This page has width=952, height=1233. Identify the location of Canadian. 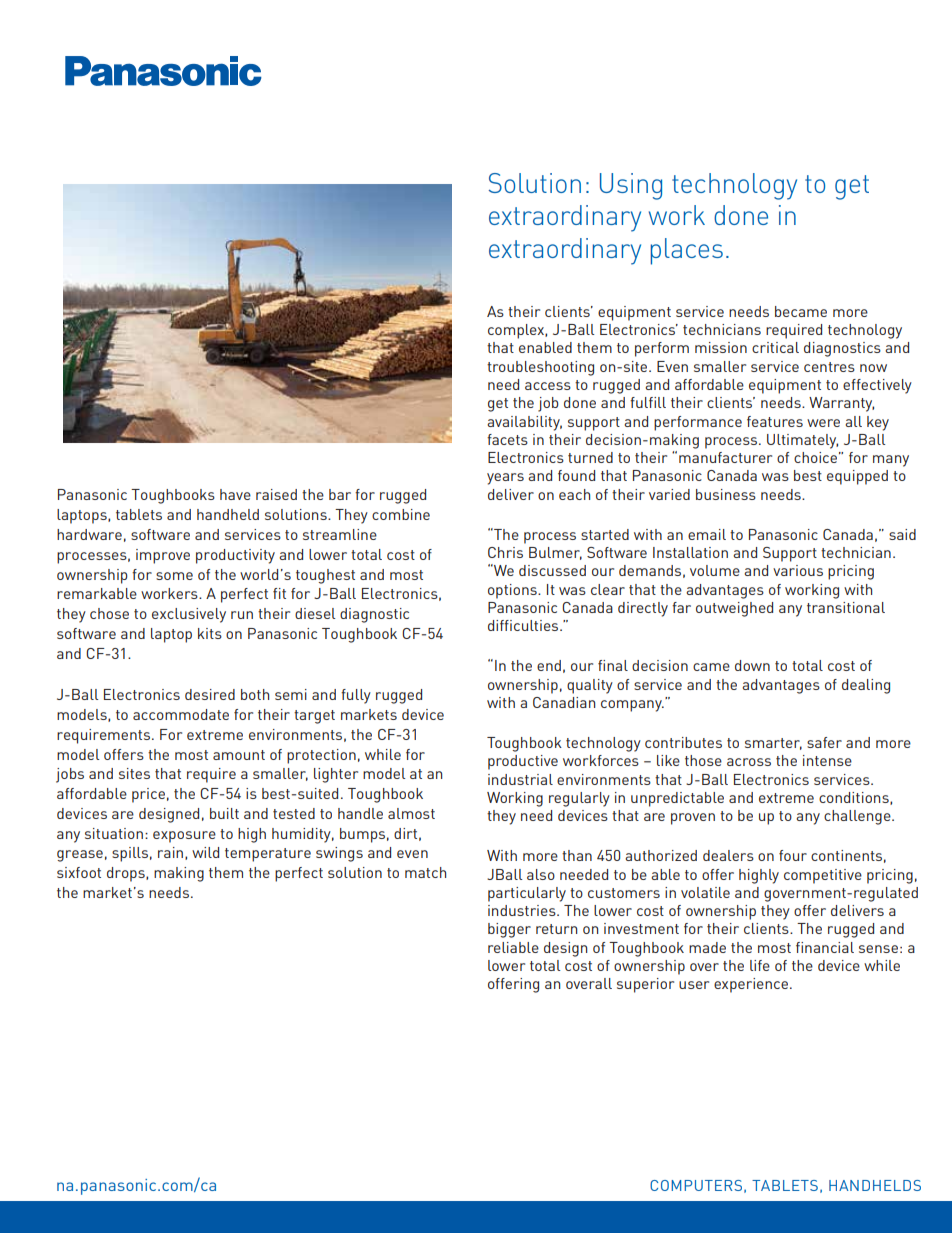
(564, 702).
